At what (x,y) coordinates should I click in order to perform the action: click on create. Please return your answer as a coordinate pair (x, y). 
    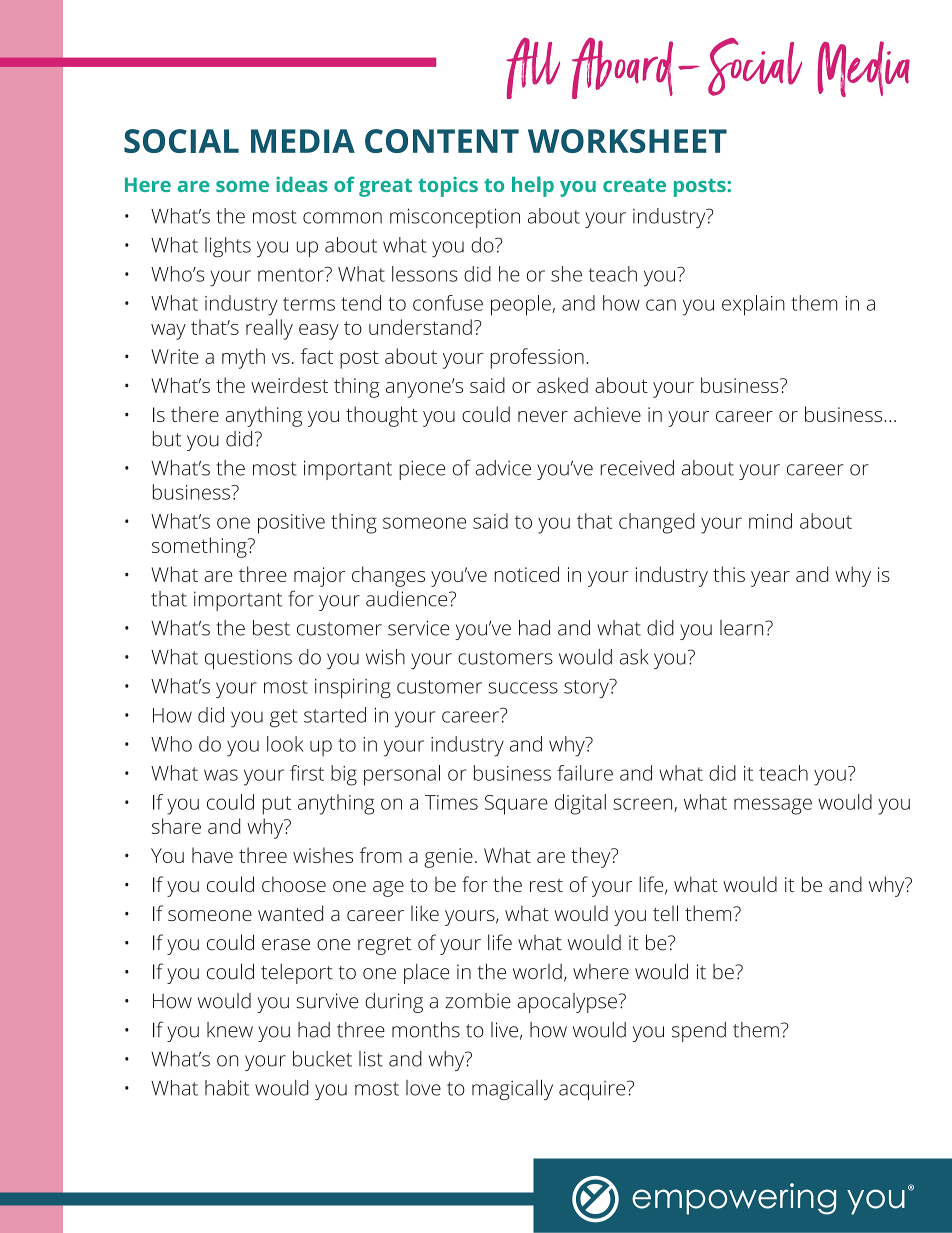
    Looking at the image, I should click on (634, 185).
